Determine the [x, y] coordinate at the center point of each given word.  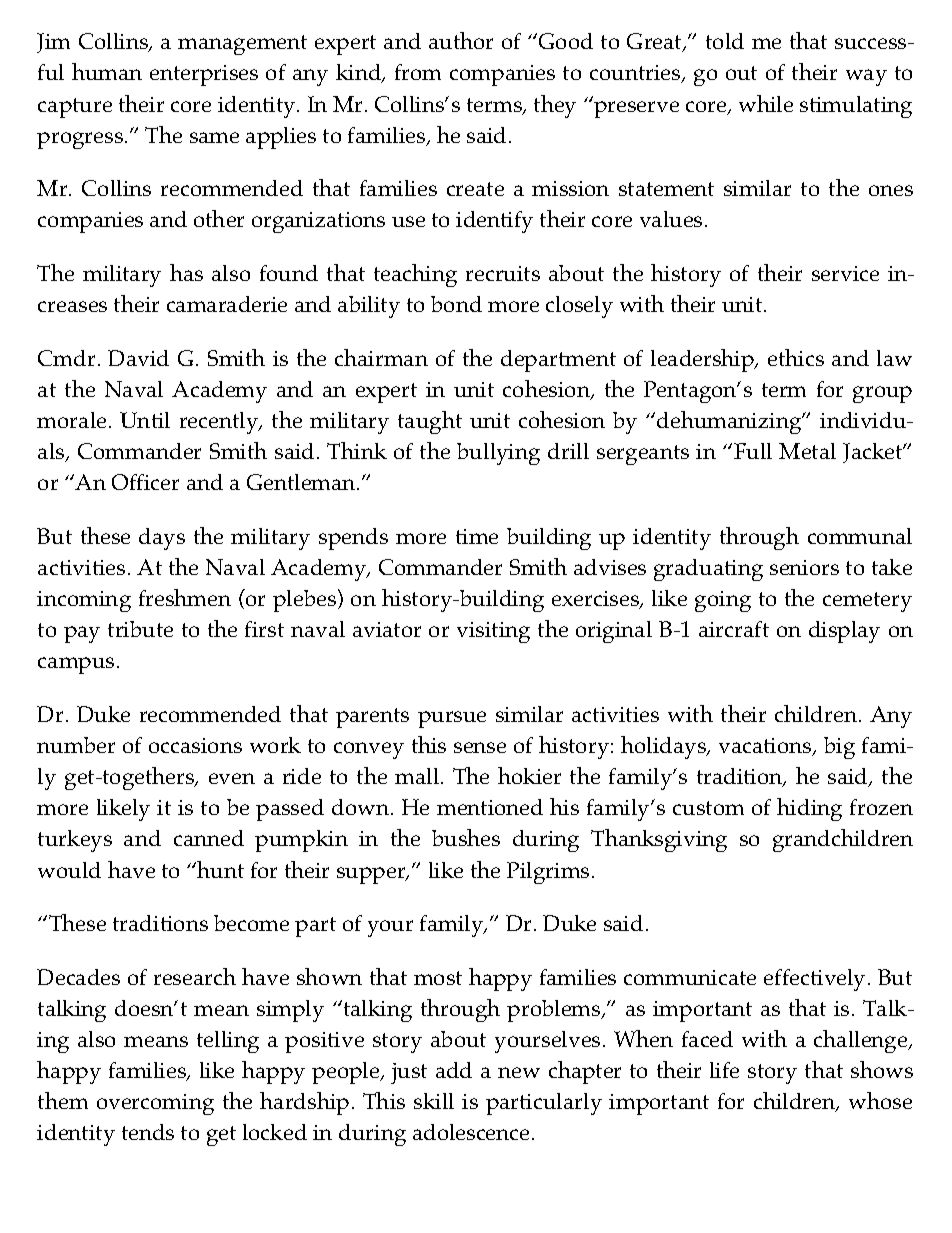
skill [434, 1101]
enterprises [204, 75]
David [138, 358]
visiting [493, 632]
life [724, 1070]
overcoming [155, 1104]
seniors [804, 567]
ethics [796, 357]
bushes [466, 837]
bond [456, 304]
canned [209, 838]
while [766, 103]
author [461, 40]
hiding [809, 809]
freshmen [185, 597]
